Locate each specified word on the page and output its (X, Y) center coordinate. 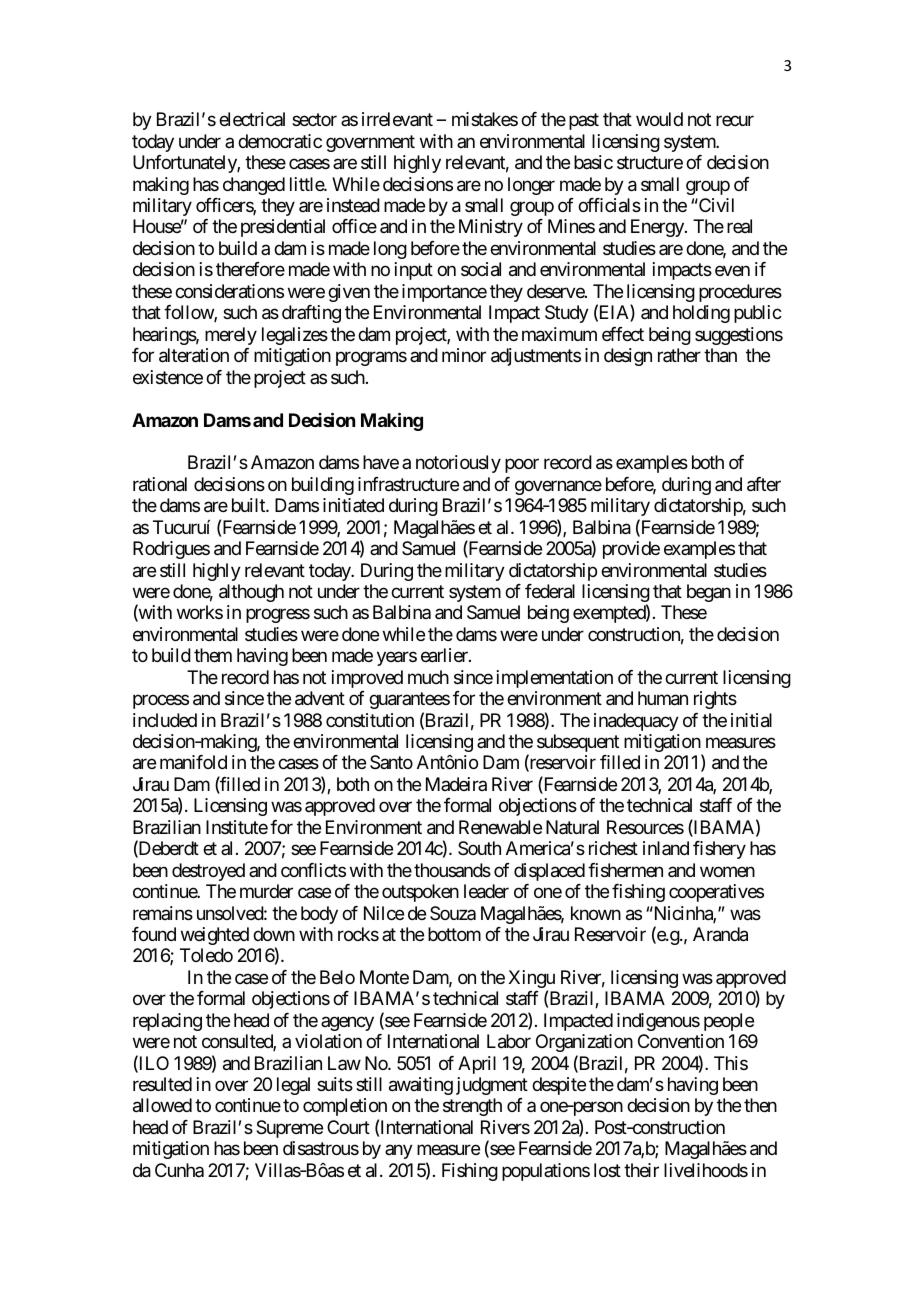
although (251, 593)
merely (231, 336)
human (663, 698)
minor (464, 355)
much (428, 677)
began (709, 593)
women (727, 871)
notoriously (458, 464)
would (659, 119)
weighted (215, 936)
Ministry (491, 228)
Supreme (289, 1129)
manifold (193, 762)
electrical (252, 119)
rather (679, 355)
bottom (454, 934)
